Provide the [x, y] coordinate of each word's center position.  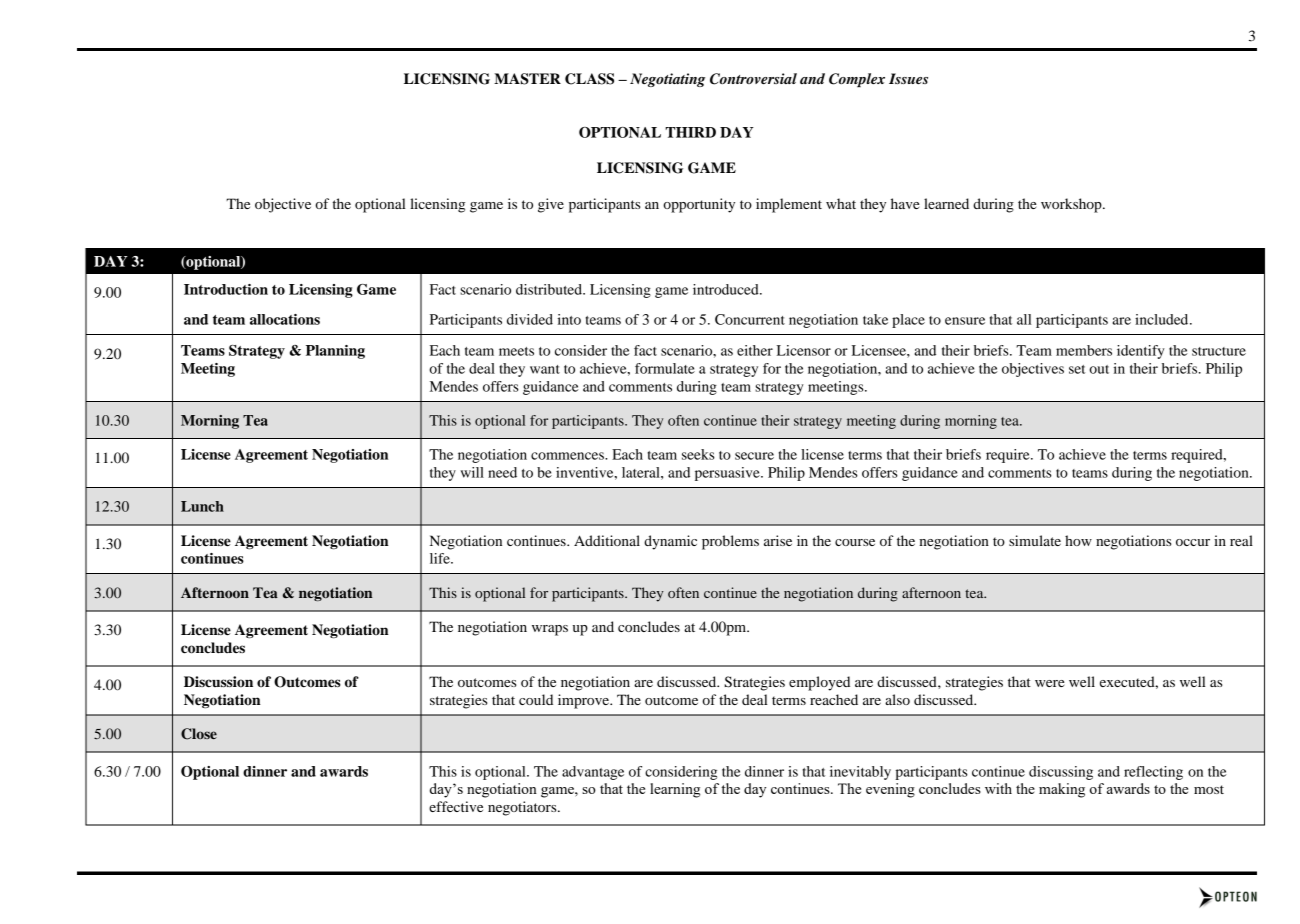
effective [456, 806]
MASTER [527, 79]
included [1163, 319]
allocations [285, 319]
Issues [908, 78]
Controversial [753, 79]
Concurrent [750, 319]
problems [730, 542]
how [1078, 540]
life [441, 558]
